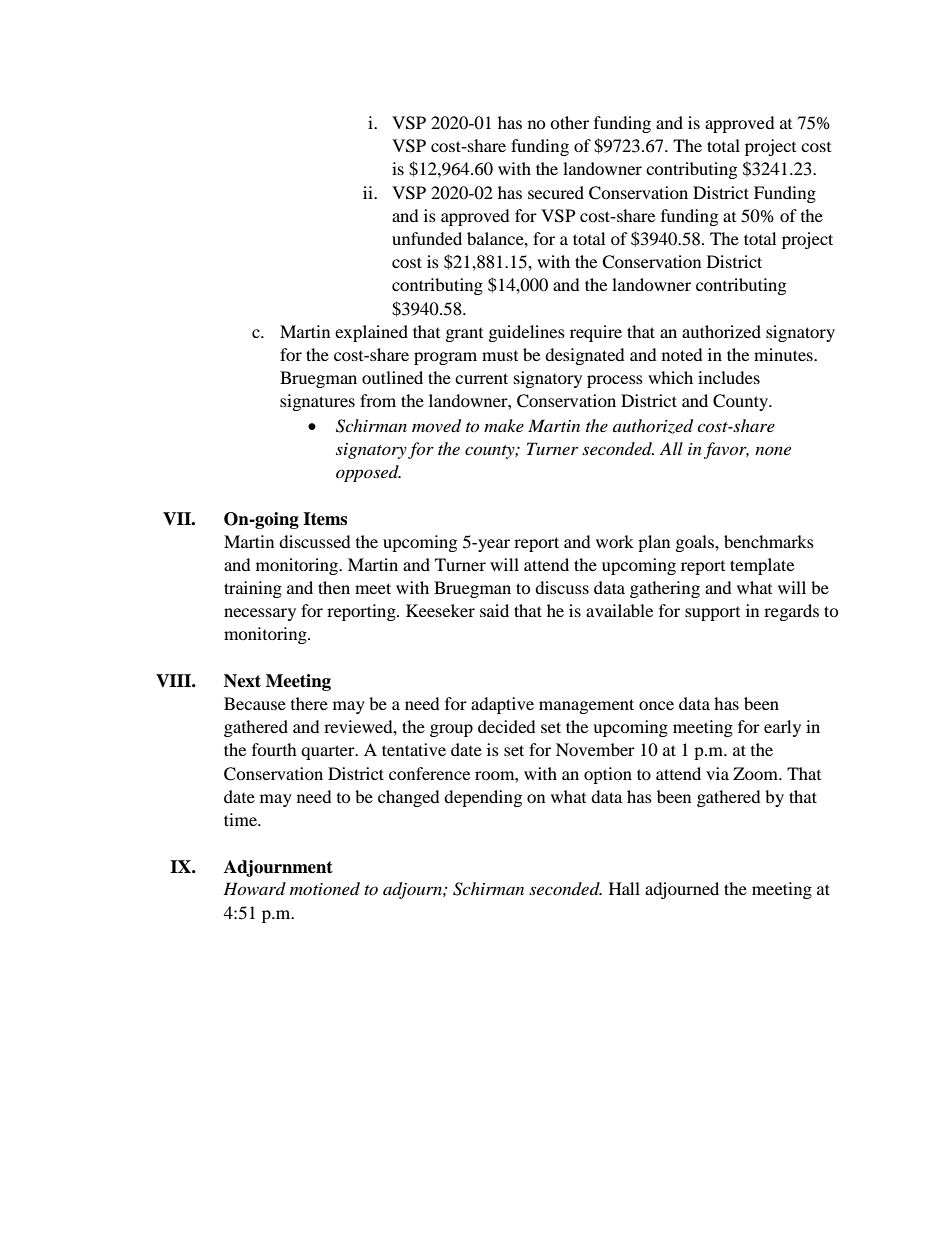 The height and width of the screenshot is (1233, 952). What do you see at coordinates (729, 377) in the screenshot?
I see `includes` at bounding box center [729, 377].
